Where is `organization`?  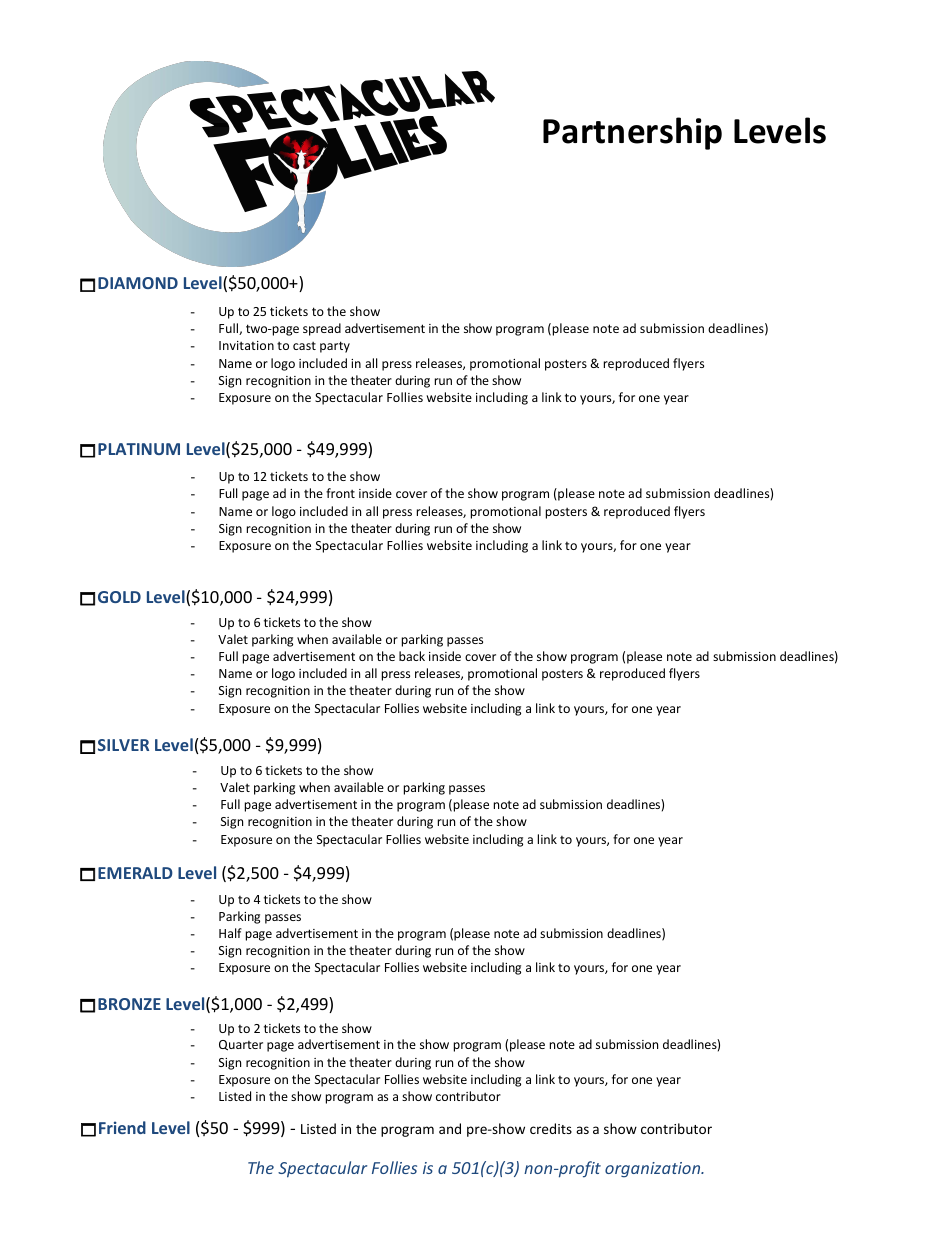
organization is located at coordinates (654, 1170).
